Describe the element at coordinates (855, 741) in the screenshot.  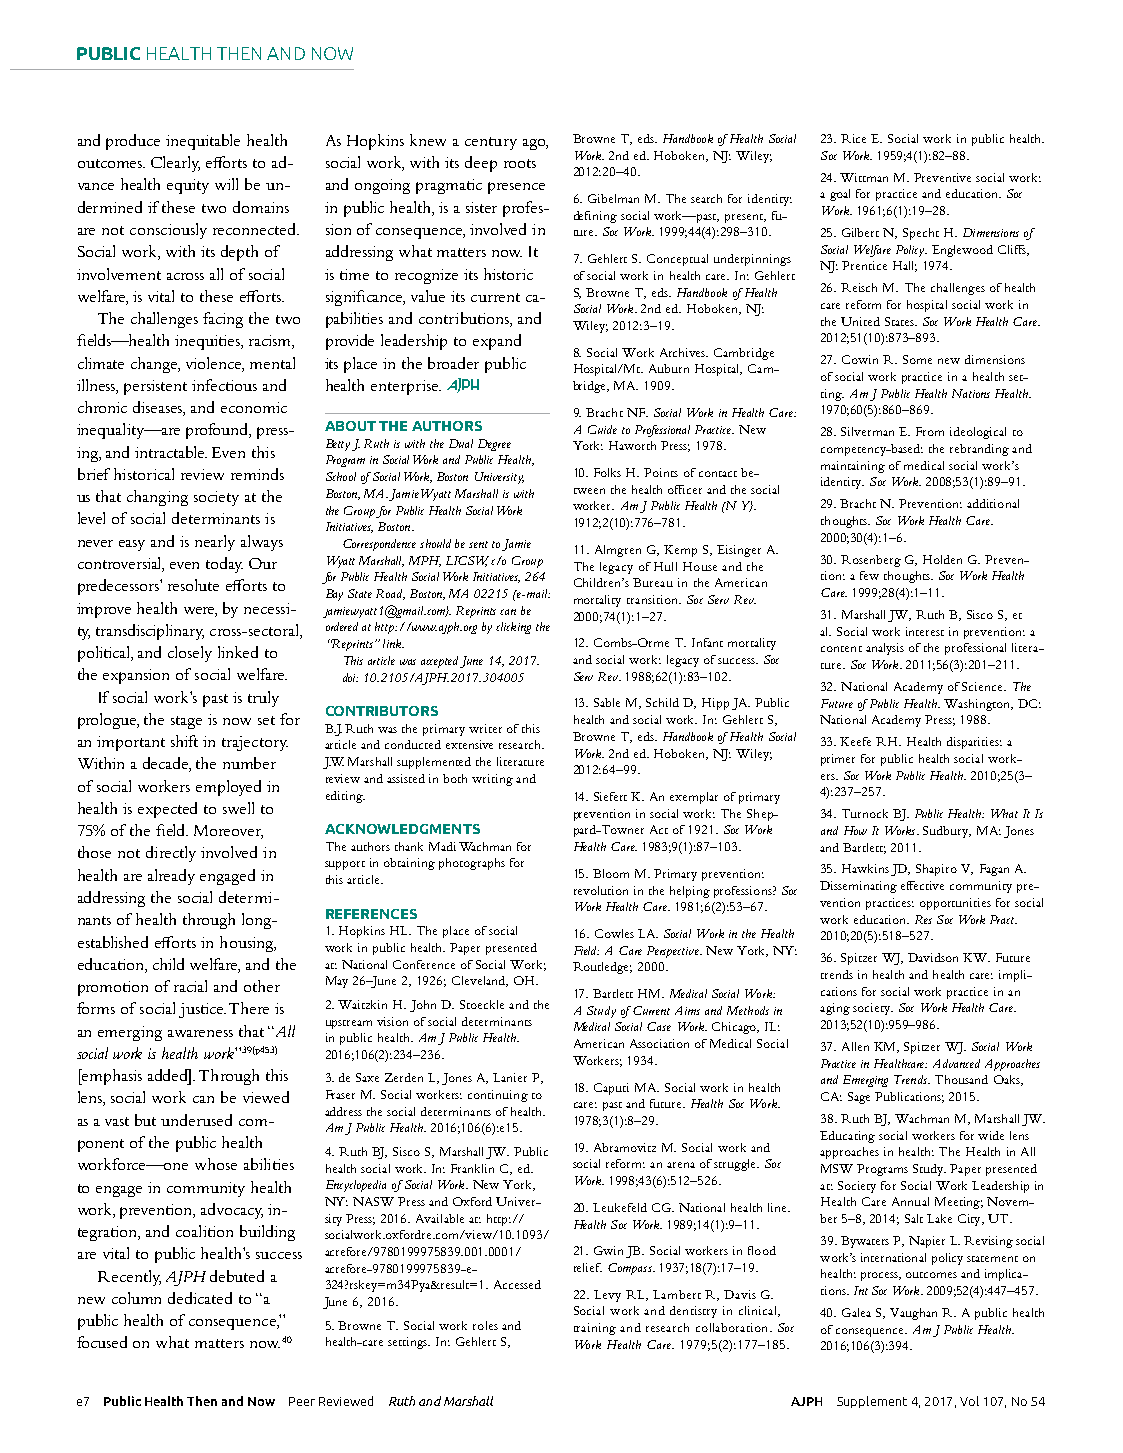
I see `Keefe` at that location.
